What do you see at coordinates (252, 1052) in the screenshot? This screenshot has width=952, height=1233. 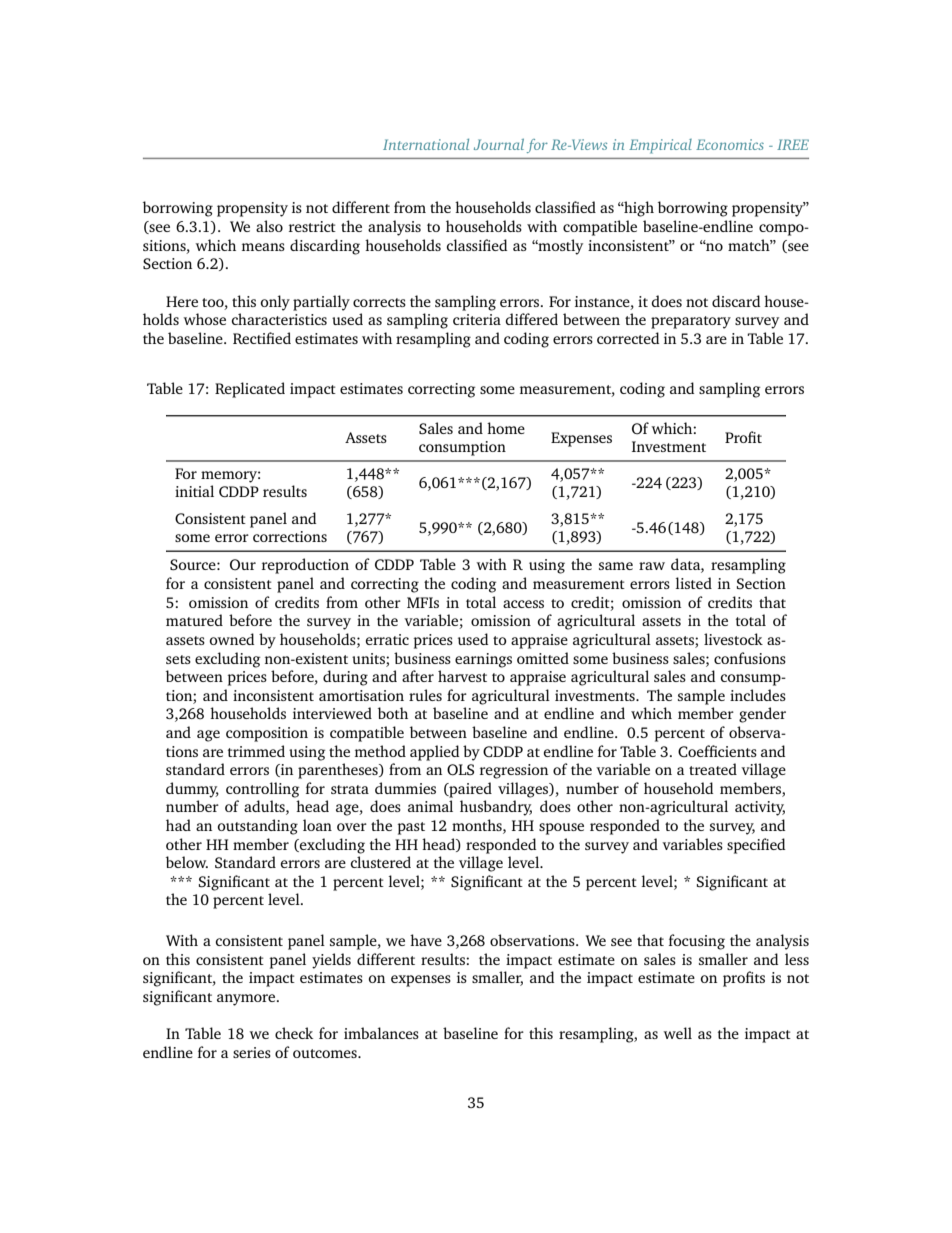 I see `series` at bounding box center [252, 1052].
